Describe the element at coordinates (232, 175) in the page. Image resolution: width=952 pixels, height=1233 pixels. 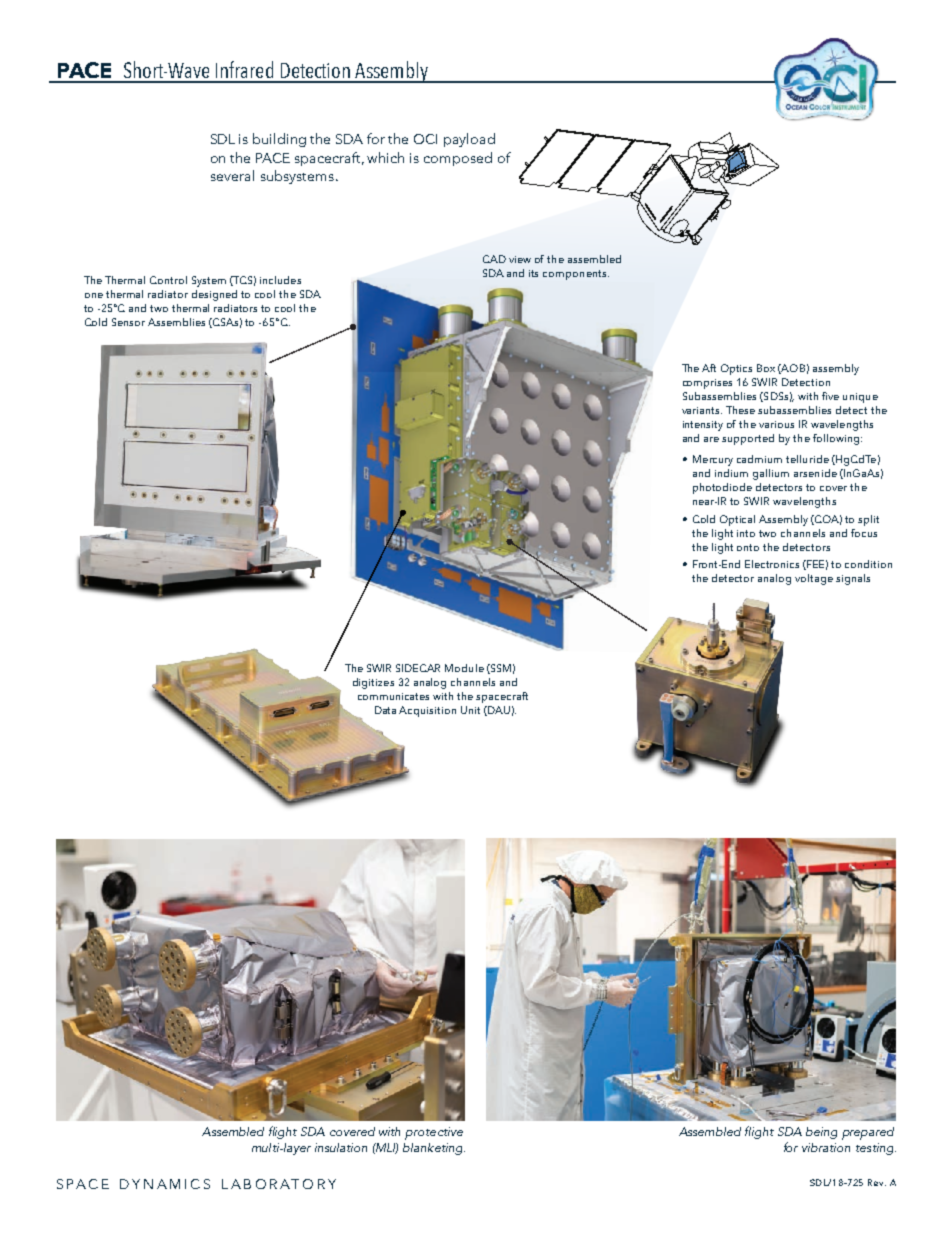
I see `several` at that location.
